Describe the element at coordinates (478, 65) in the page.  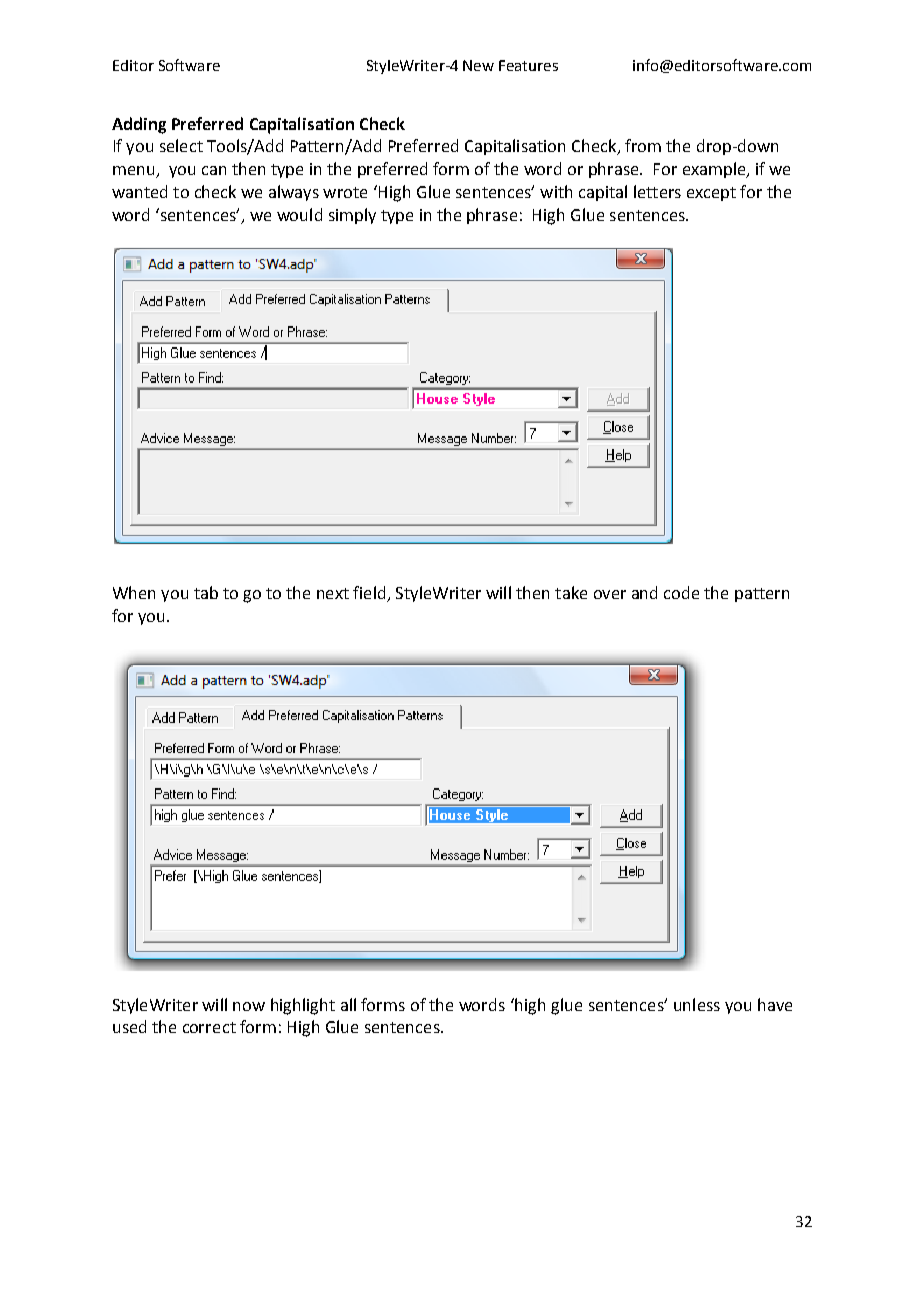
I see `New` at that location.
